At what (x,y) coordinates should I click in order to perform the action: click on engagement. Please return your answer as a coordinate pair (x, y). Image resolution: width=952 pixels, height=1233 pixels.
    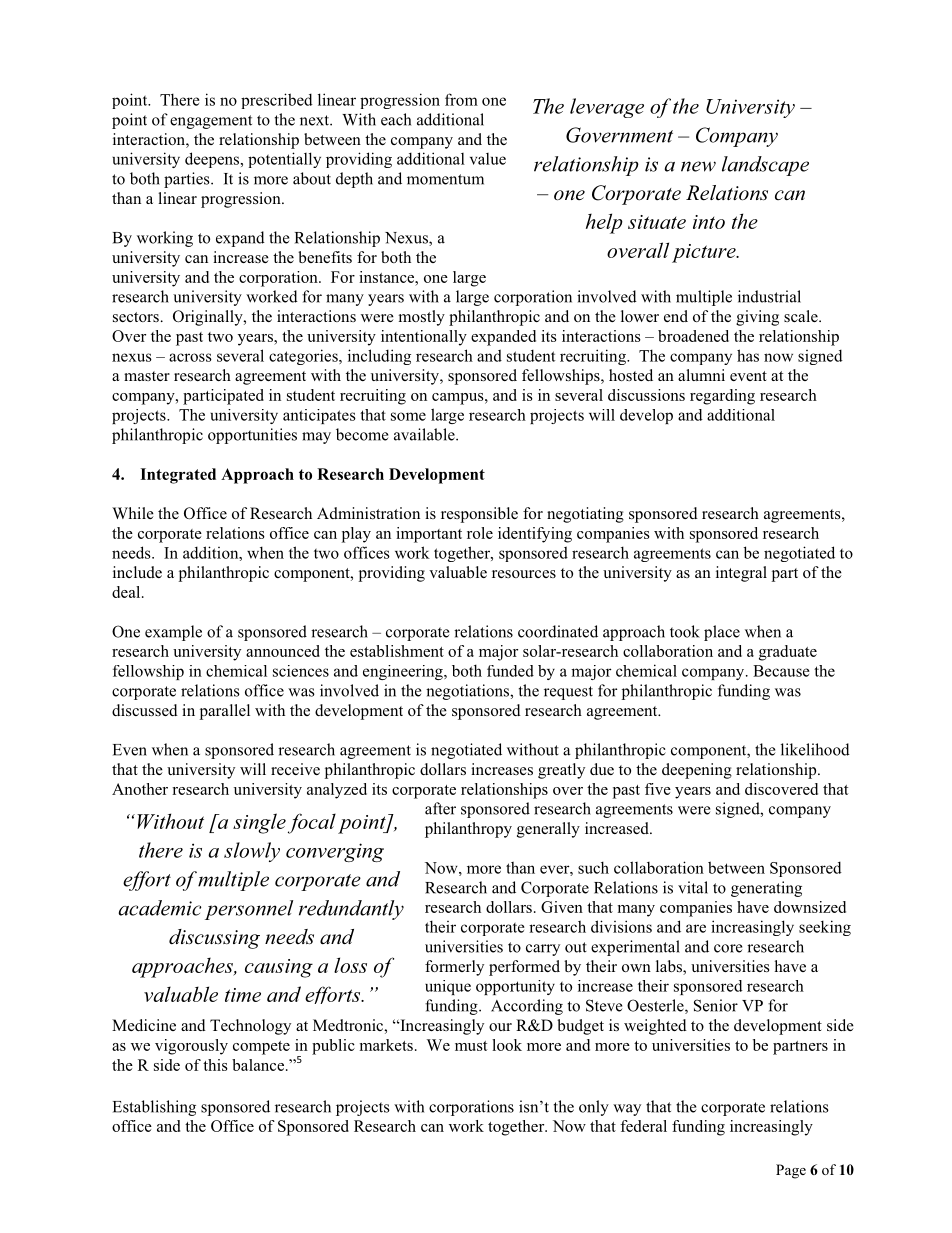
    Looking at the image, I should click on (211, 122).
